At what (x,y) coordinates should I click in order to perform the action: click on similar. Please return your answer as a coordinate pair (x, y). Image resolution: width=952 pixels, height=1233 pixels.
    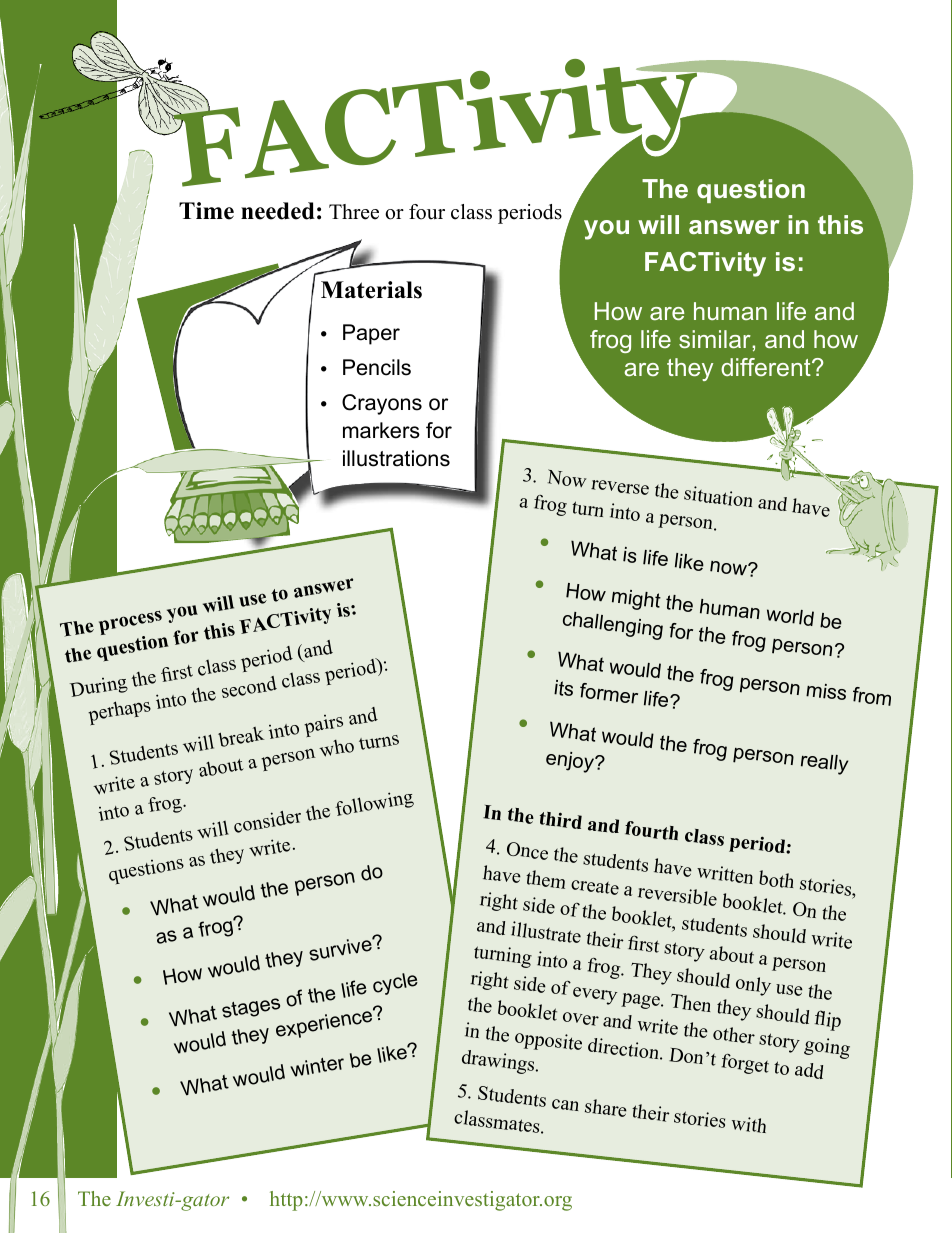
    Looking at the image, I should click on (716, 339).
